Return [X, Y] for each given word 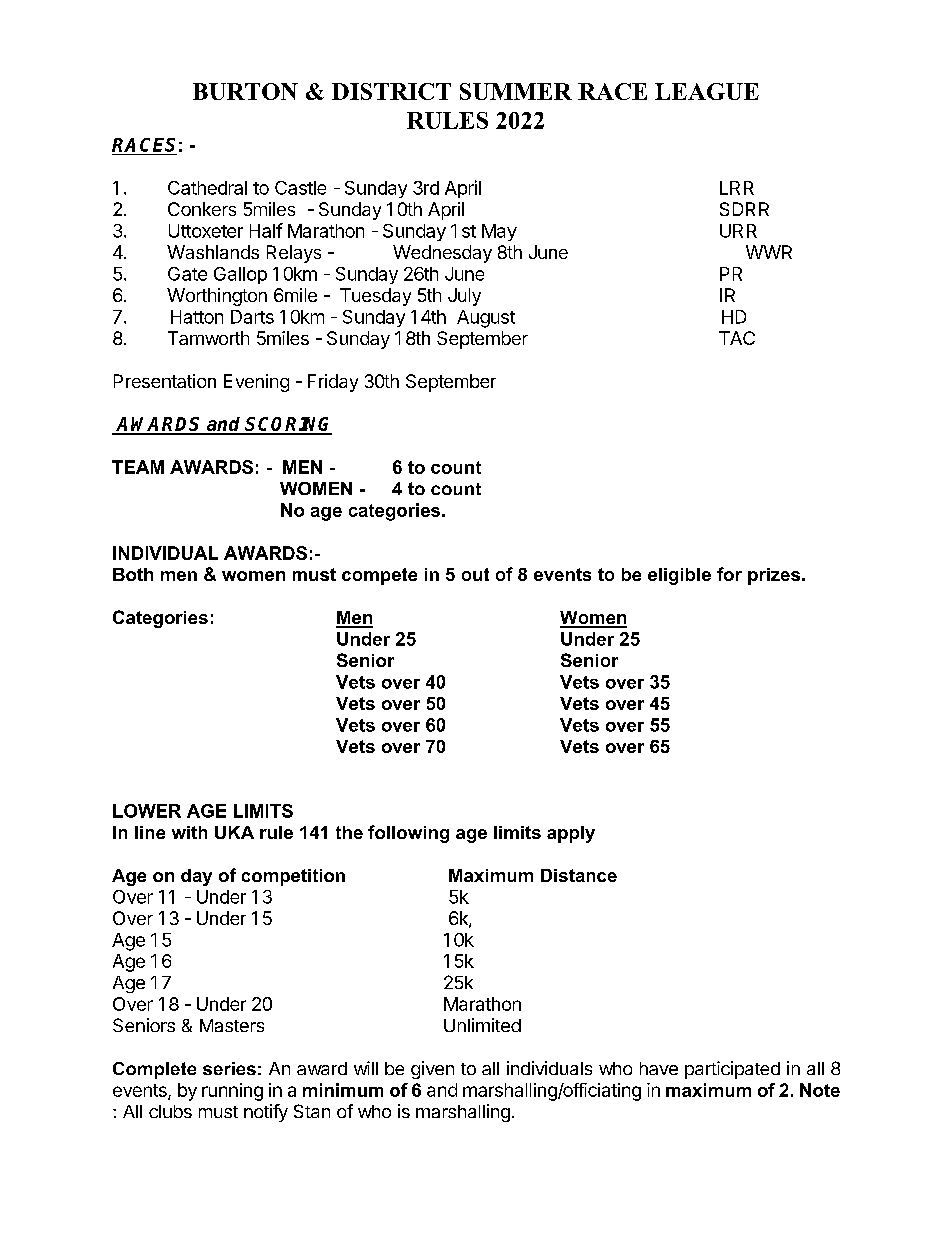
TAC [737, 338]
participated [732, 1070]
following [408, 834]
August [486, 319]
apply [571, 834]
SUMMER [516, 91]
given [432, 1070]
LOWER [147, 811]
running [232, 1092]
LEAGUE [707, 91]
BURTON [245, 91]
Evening [256, 383]
